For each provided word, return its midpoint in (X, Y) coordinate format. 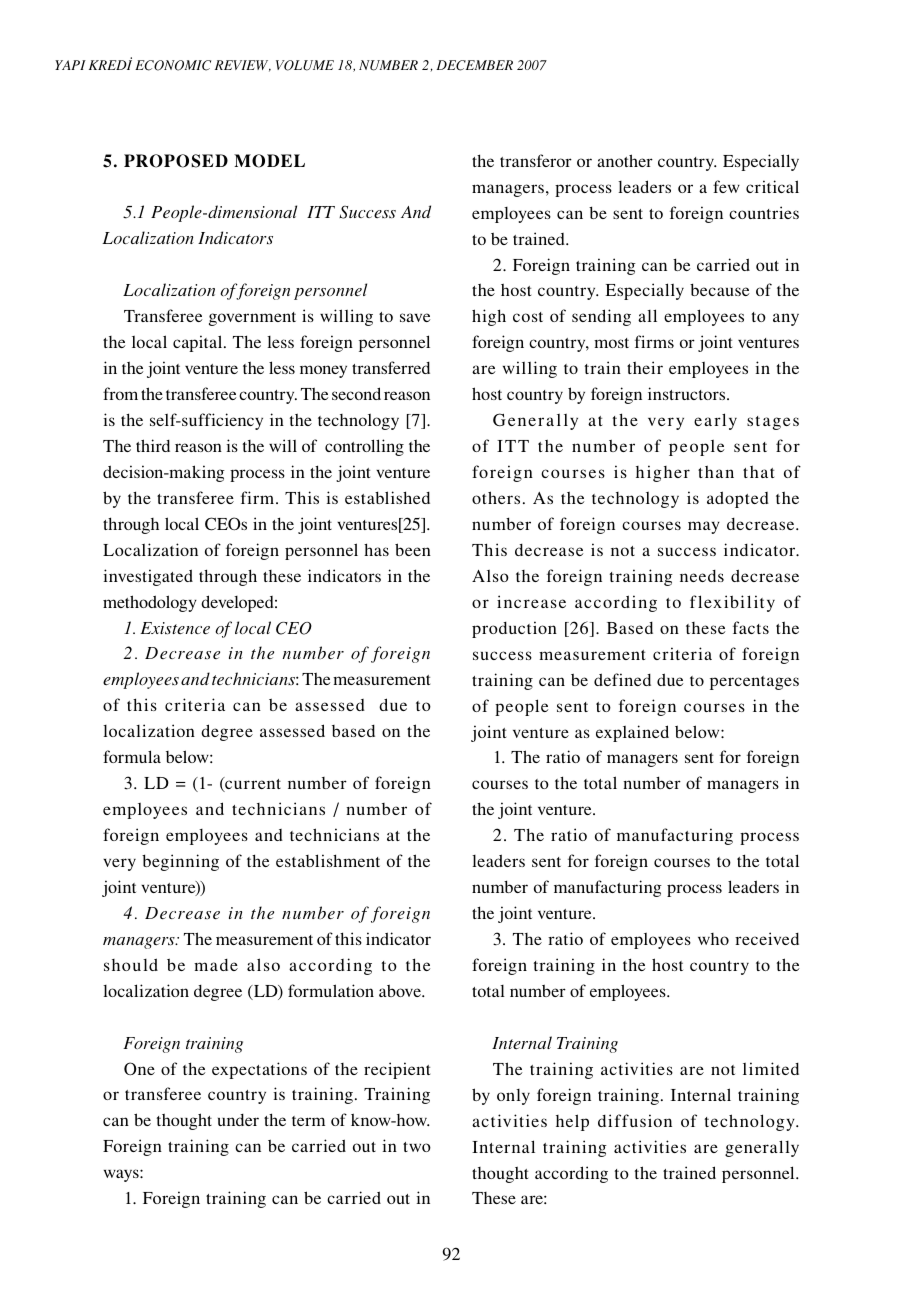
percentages (754, 683)
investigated (148, 577)
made (216, 965)
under (238, 1120)
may (704, 527)
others (496, 497)
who (713, 939)
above (401, 990)
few (726, 186)
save (415, 317)
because (719, 289)
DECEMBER (474, 65)
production (514, 629)
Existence (175, 628)
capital (199, 343)
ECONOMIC (173, 65)
